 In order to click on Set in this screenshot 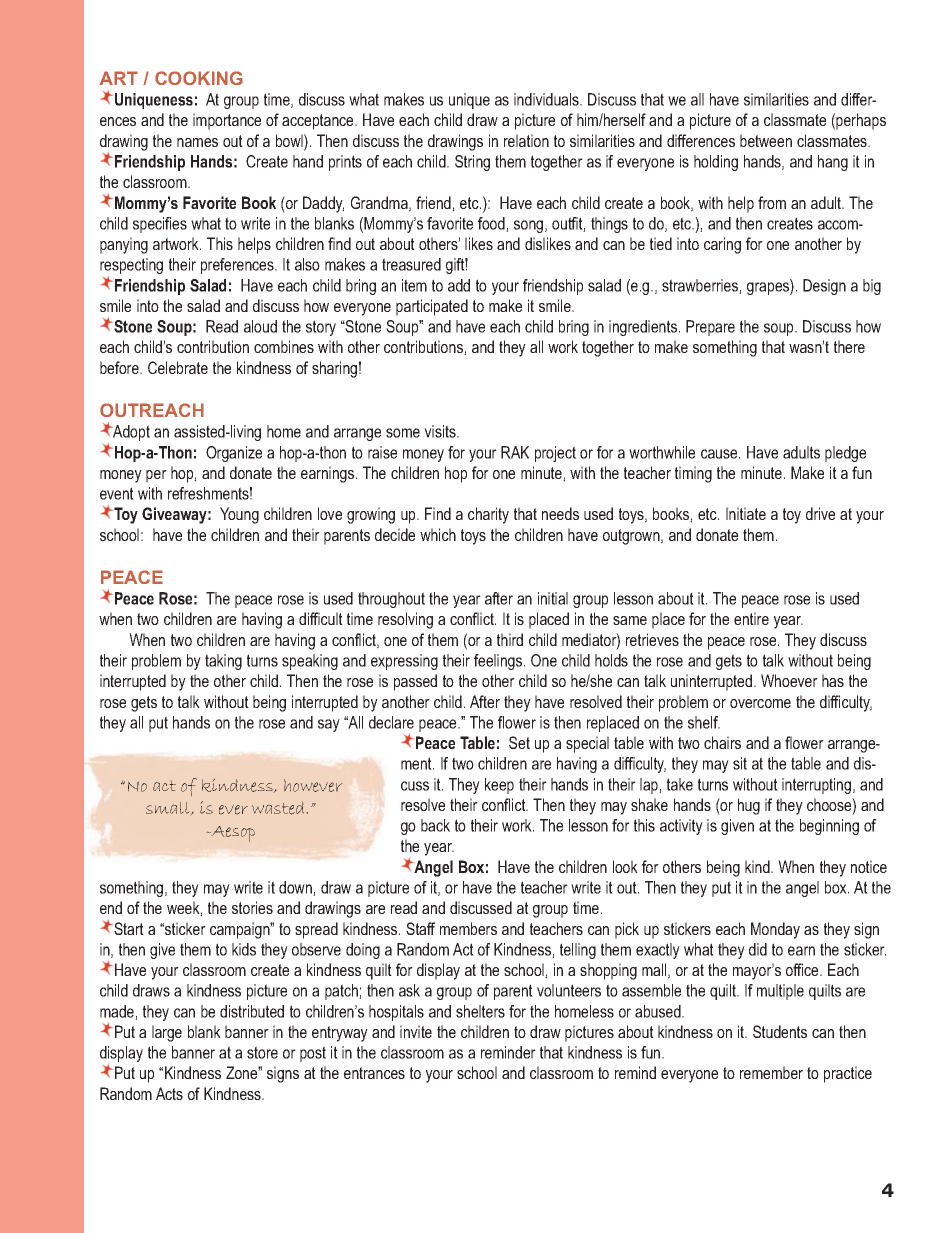, I will do `click(519, 742)`.
